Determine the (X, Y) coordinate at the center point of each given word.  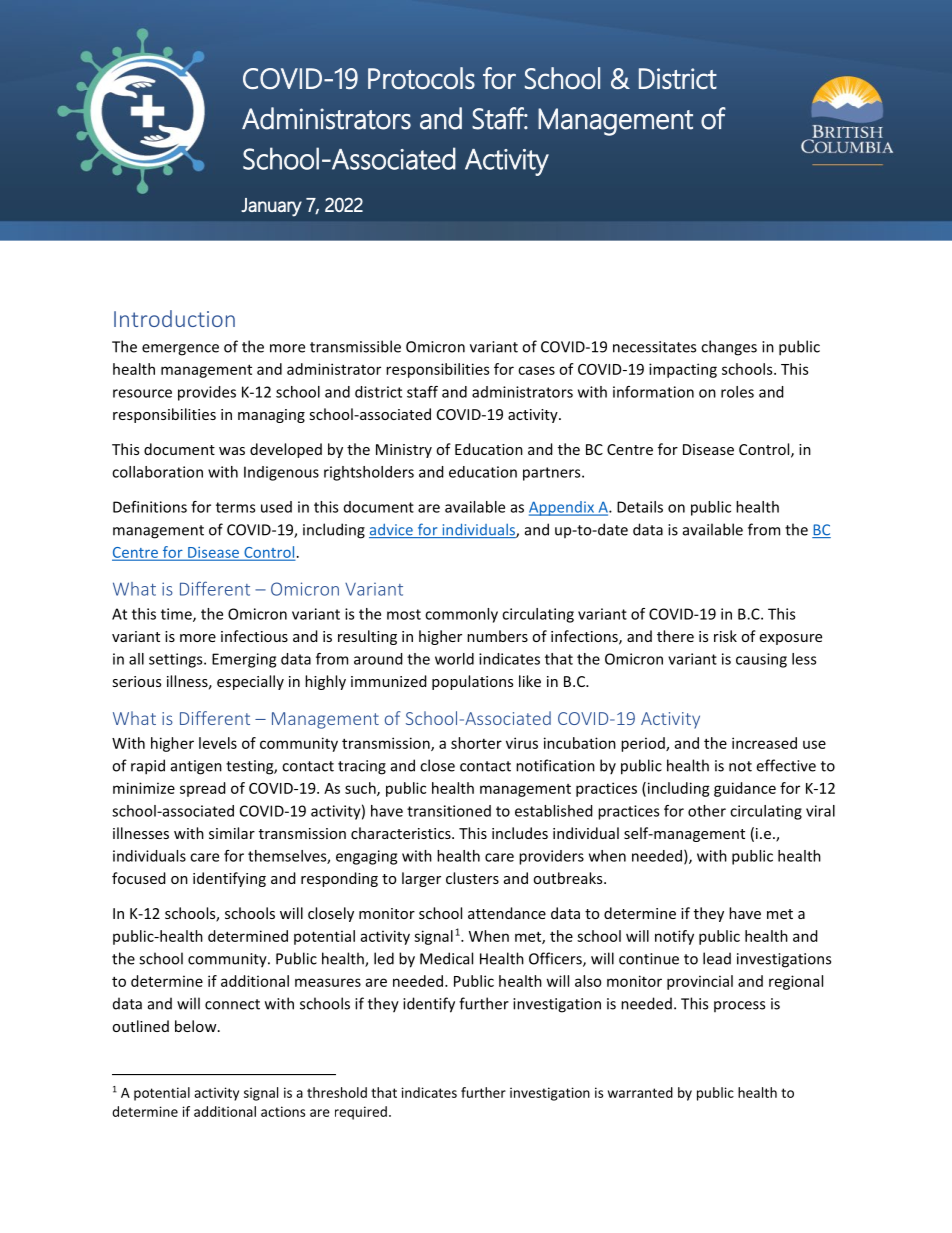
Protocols (421, 78)
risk (725, 636)
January (271, 207)
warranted (640, 1092)
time (177, 615)
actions (283, 1111)
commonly (461, 615)
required (361, 1113)
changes (729, 348)
